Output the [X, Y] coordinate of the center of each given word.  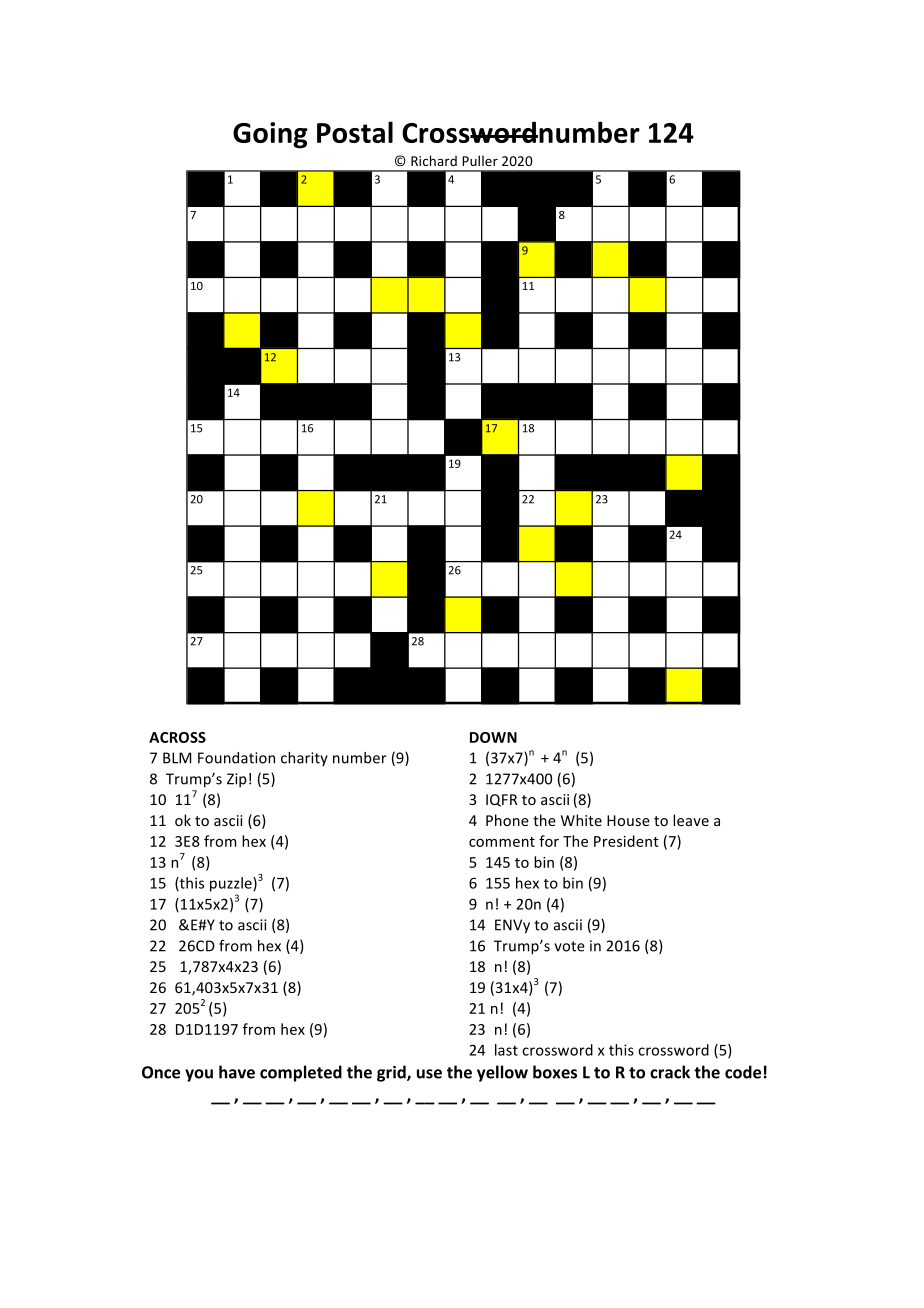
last [506, 1050]
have [237, 1072]
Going [270, 135]
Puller [480, 160]
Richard [434, 160]
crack [670, 1072]
